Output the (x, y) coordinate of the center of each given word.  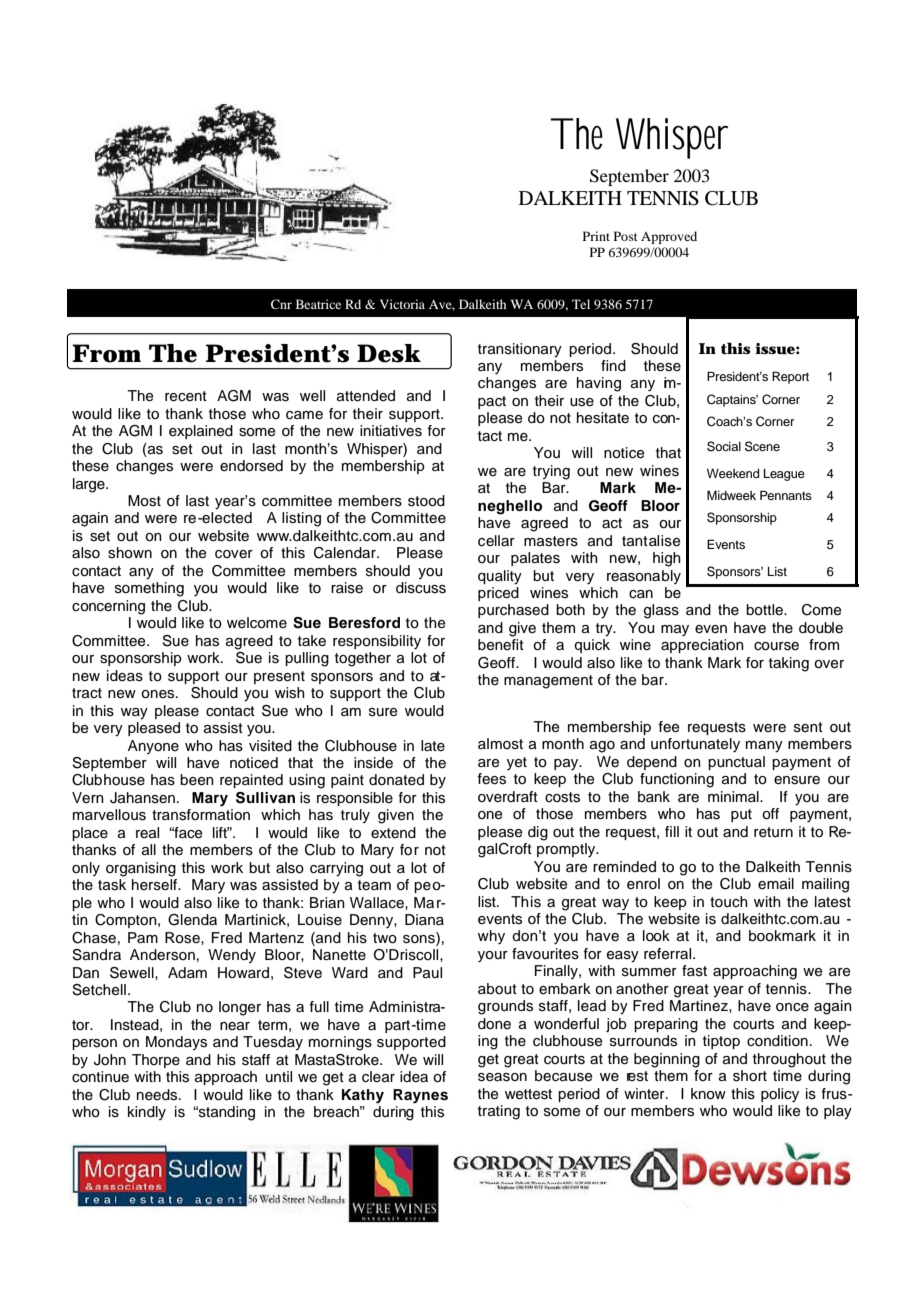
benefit (501, 645)
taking (789, 664)
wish (290, 693)
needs (158, 1095)
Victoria (402, 304)
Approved (669, 237)
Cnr (281, 304)
